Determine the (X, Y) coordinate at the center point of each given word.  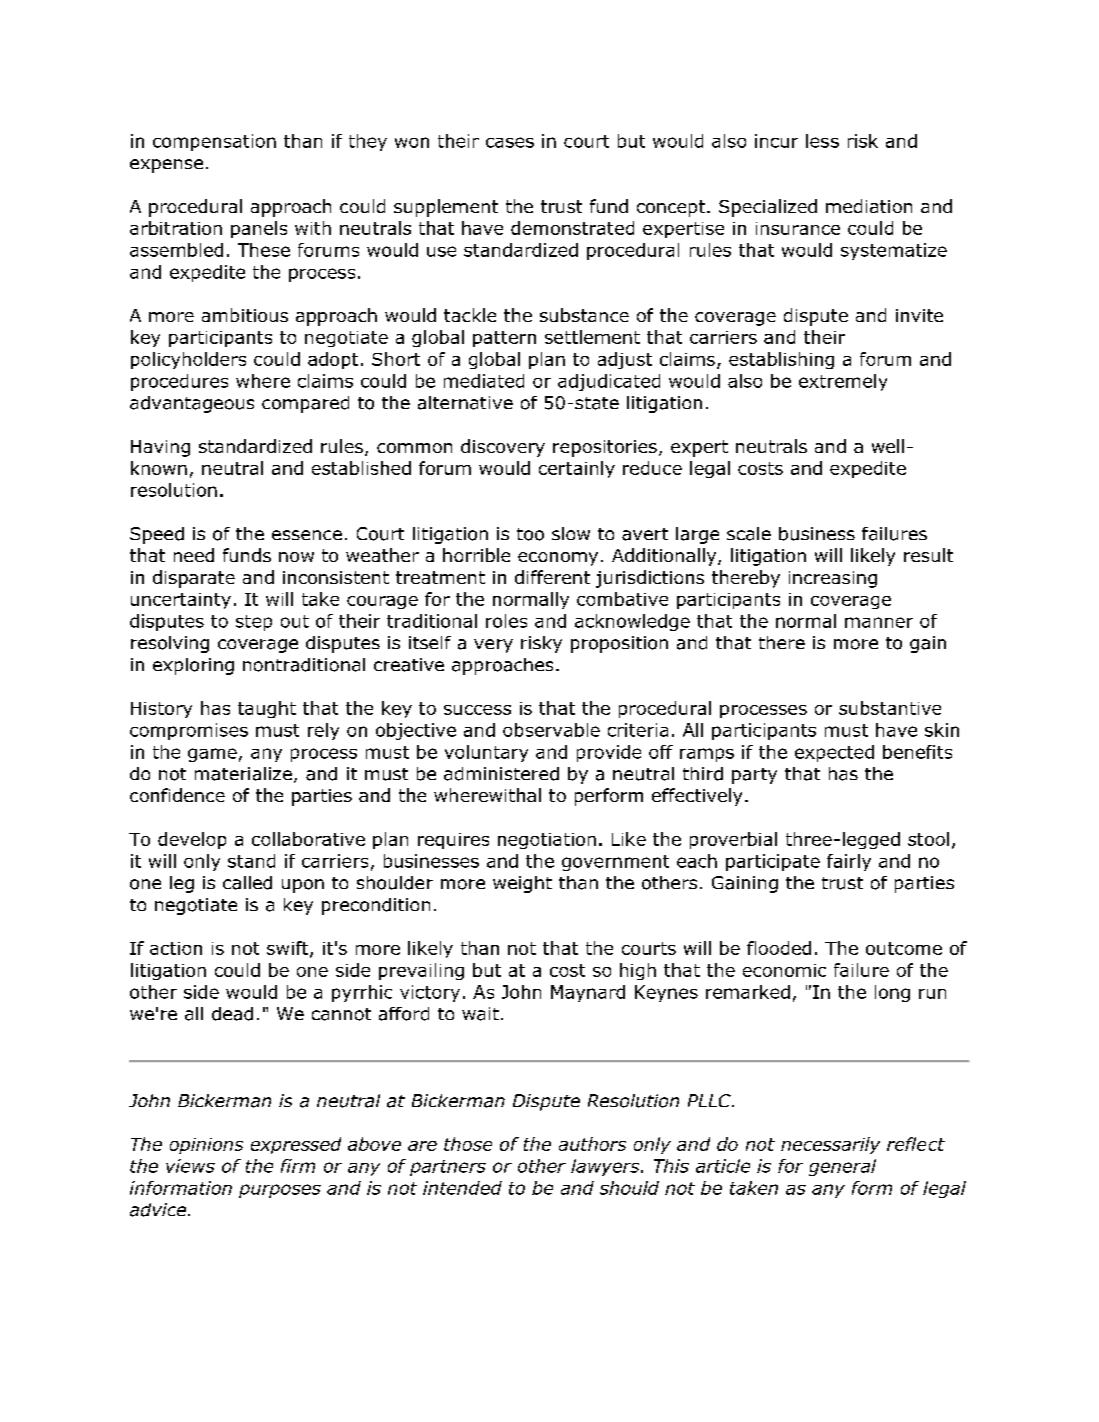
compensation (214, 142)
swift (289, 949)
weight (522, 884)
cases (510, 142)
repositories (605, 448)
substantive (890, 708)
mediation (869, 206)
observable (551, 730)
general (842, 1167)
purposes (280, 1191)
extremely (843, 382)
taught (267, 709)
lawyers (606, 1167)
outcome (904, 948)
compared (305, 404)
